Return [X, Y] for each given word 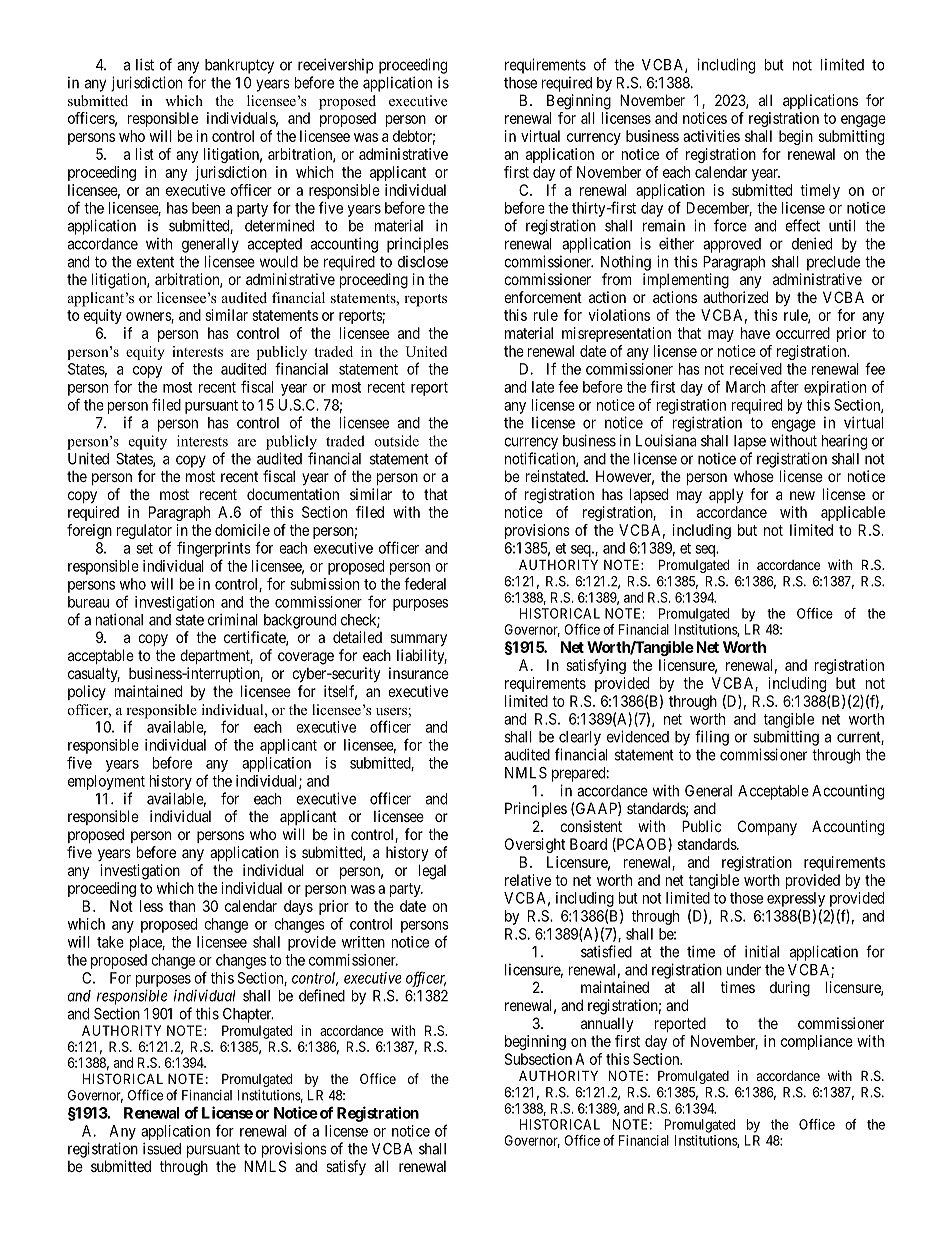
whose [754, 476]
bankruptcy [239, 66]
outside [397, 441]
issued [162, 1148]
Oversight [535, 845]
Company [767, 827]
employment [106, 782]
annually [607, 1024]
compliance [817, 1042]
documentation [293, 494]
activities [711, 136]
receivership [335, 66]
